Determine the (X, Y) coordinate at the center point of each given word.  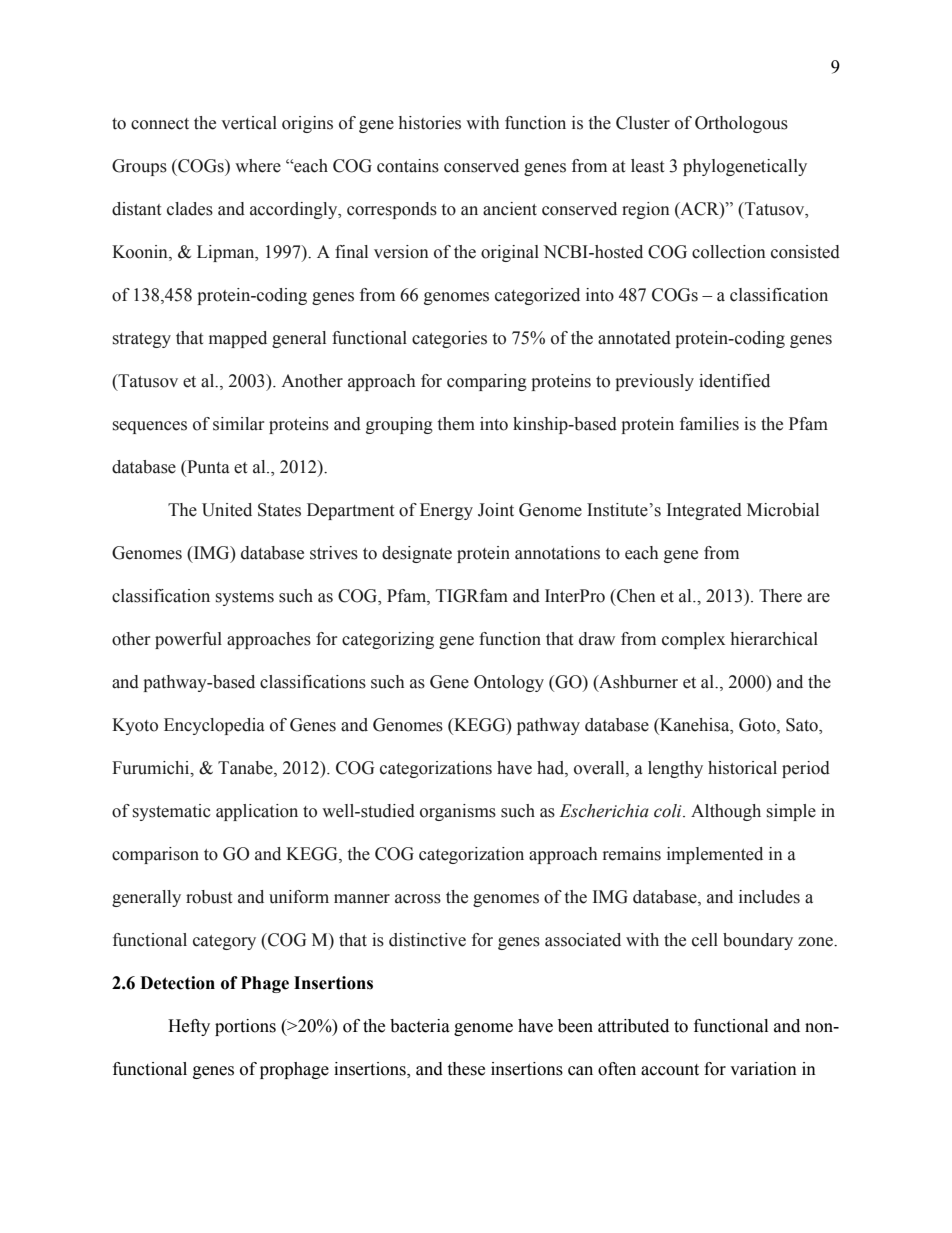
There (780, 596)
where (258, 166)
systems (245, 598)
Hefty (189, 1027)
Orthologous (741, 124)
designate (417, 554)
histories (430, 123)
